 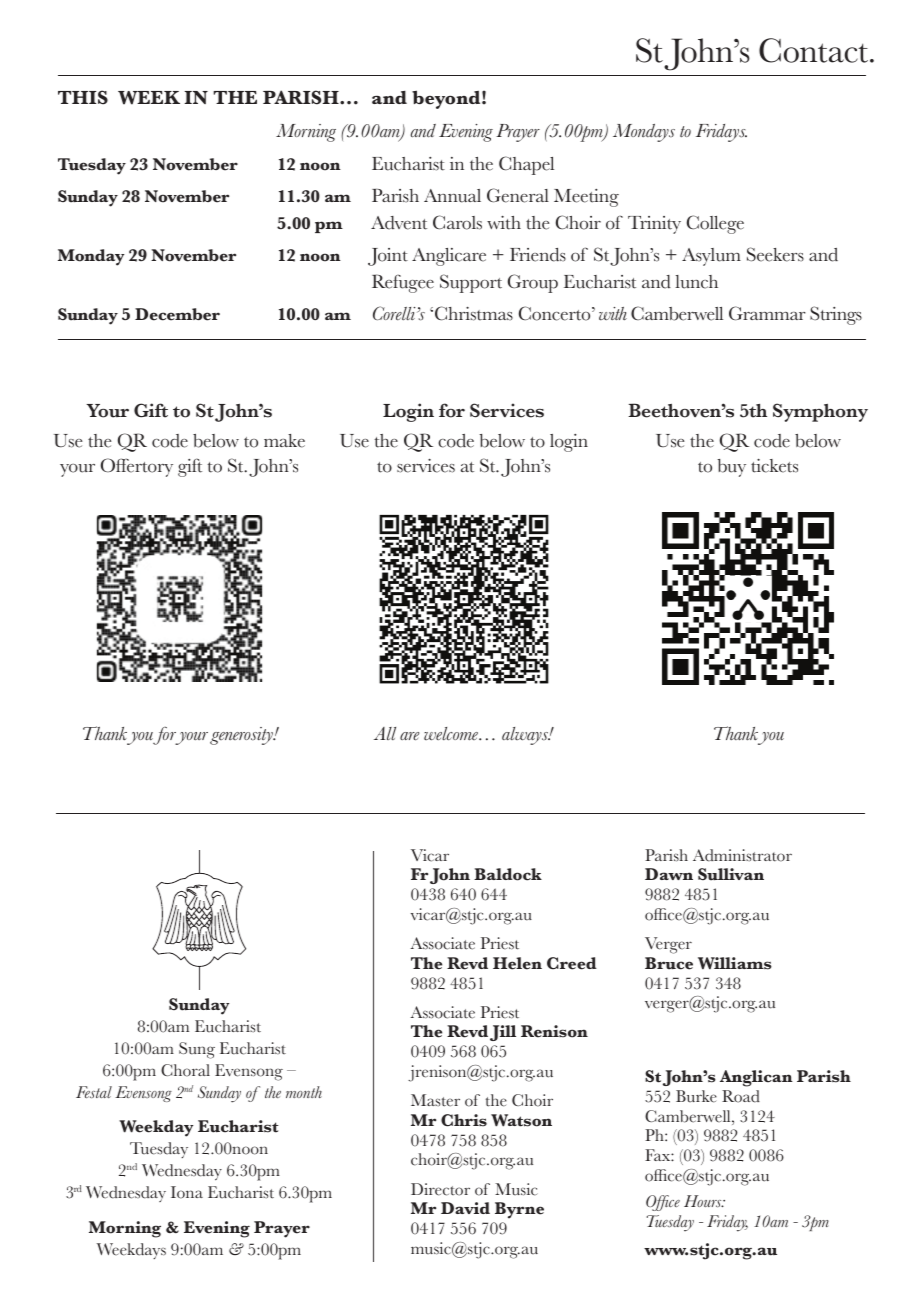 What do you see at coordinates (185, 1070) in the screenshot?
I see `Choral` at bounding box center [185, 1070].
